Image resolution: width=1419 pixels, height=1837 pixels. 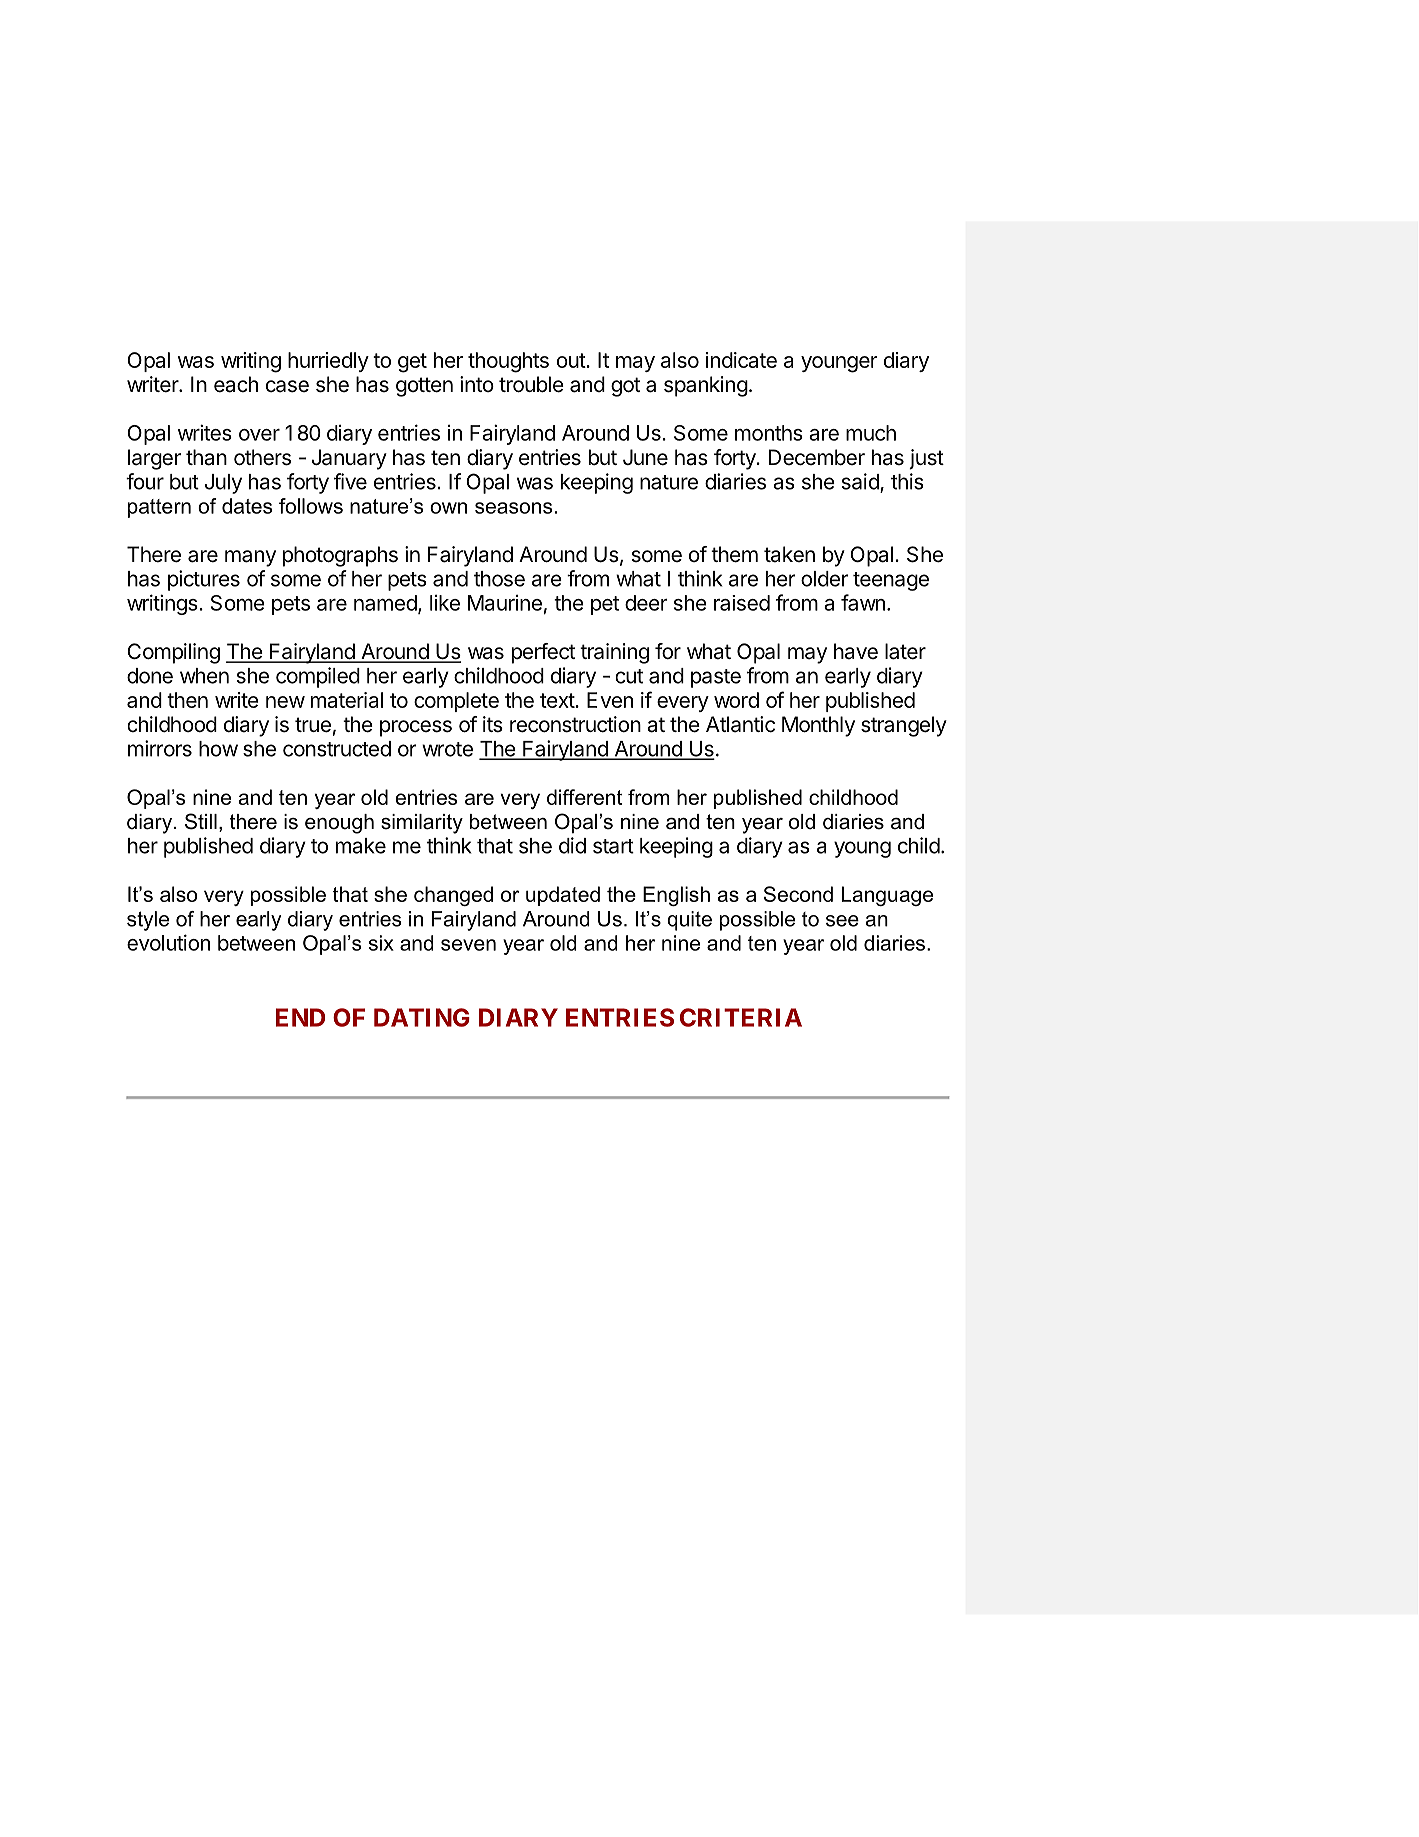 I want to click on each, so click(x=236, y=384).
